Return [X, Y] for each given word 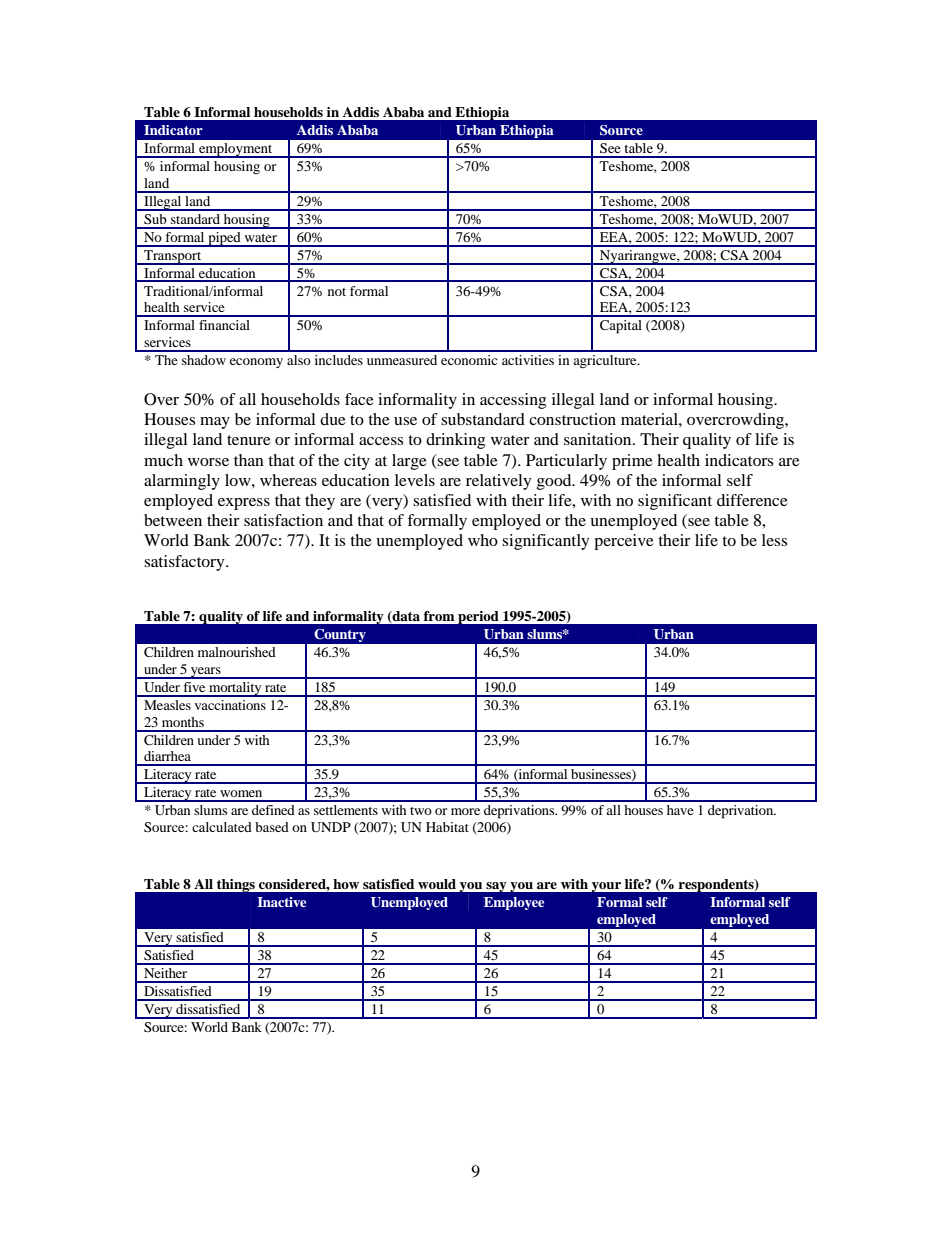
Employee [514, 903]
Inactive [281, 902]
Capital [621, 327]
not [337, 292]
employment [236, 150]
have [680, 810]
